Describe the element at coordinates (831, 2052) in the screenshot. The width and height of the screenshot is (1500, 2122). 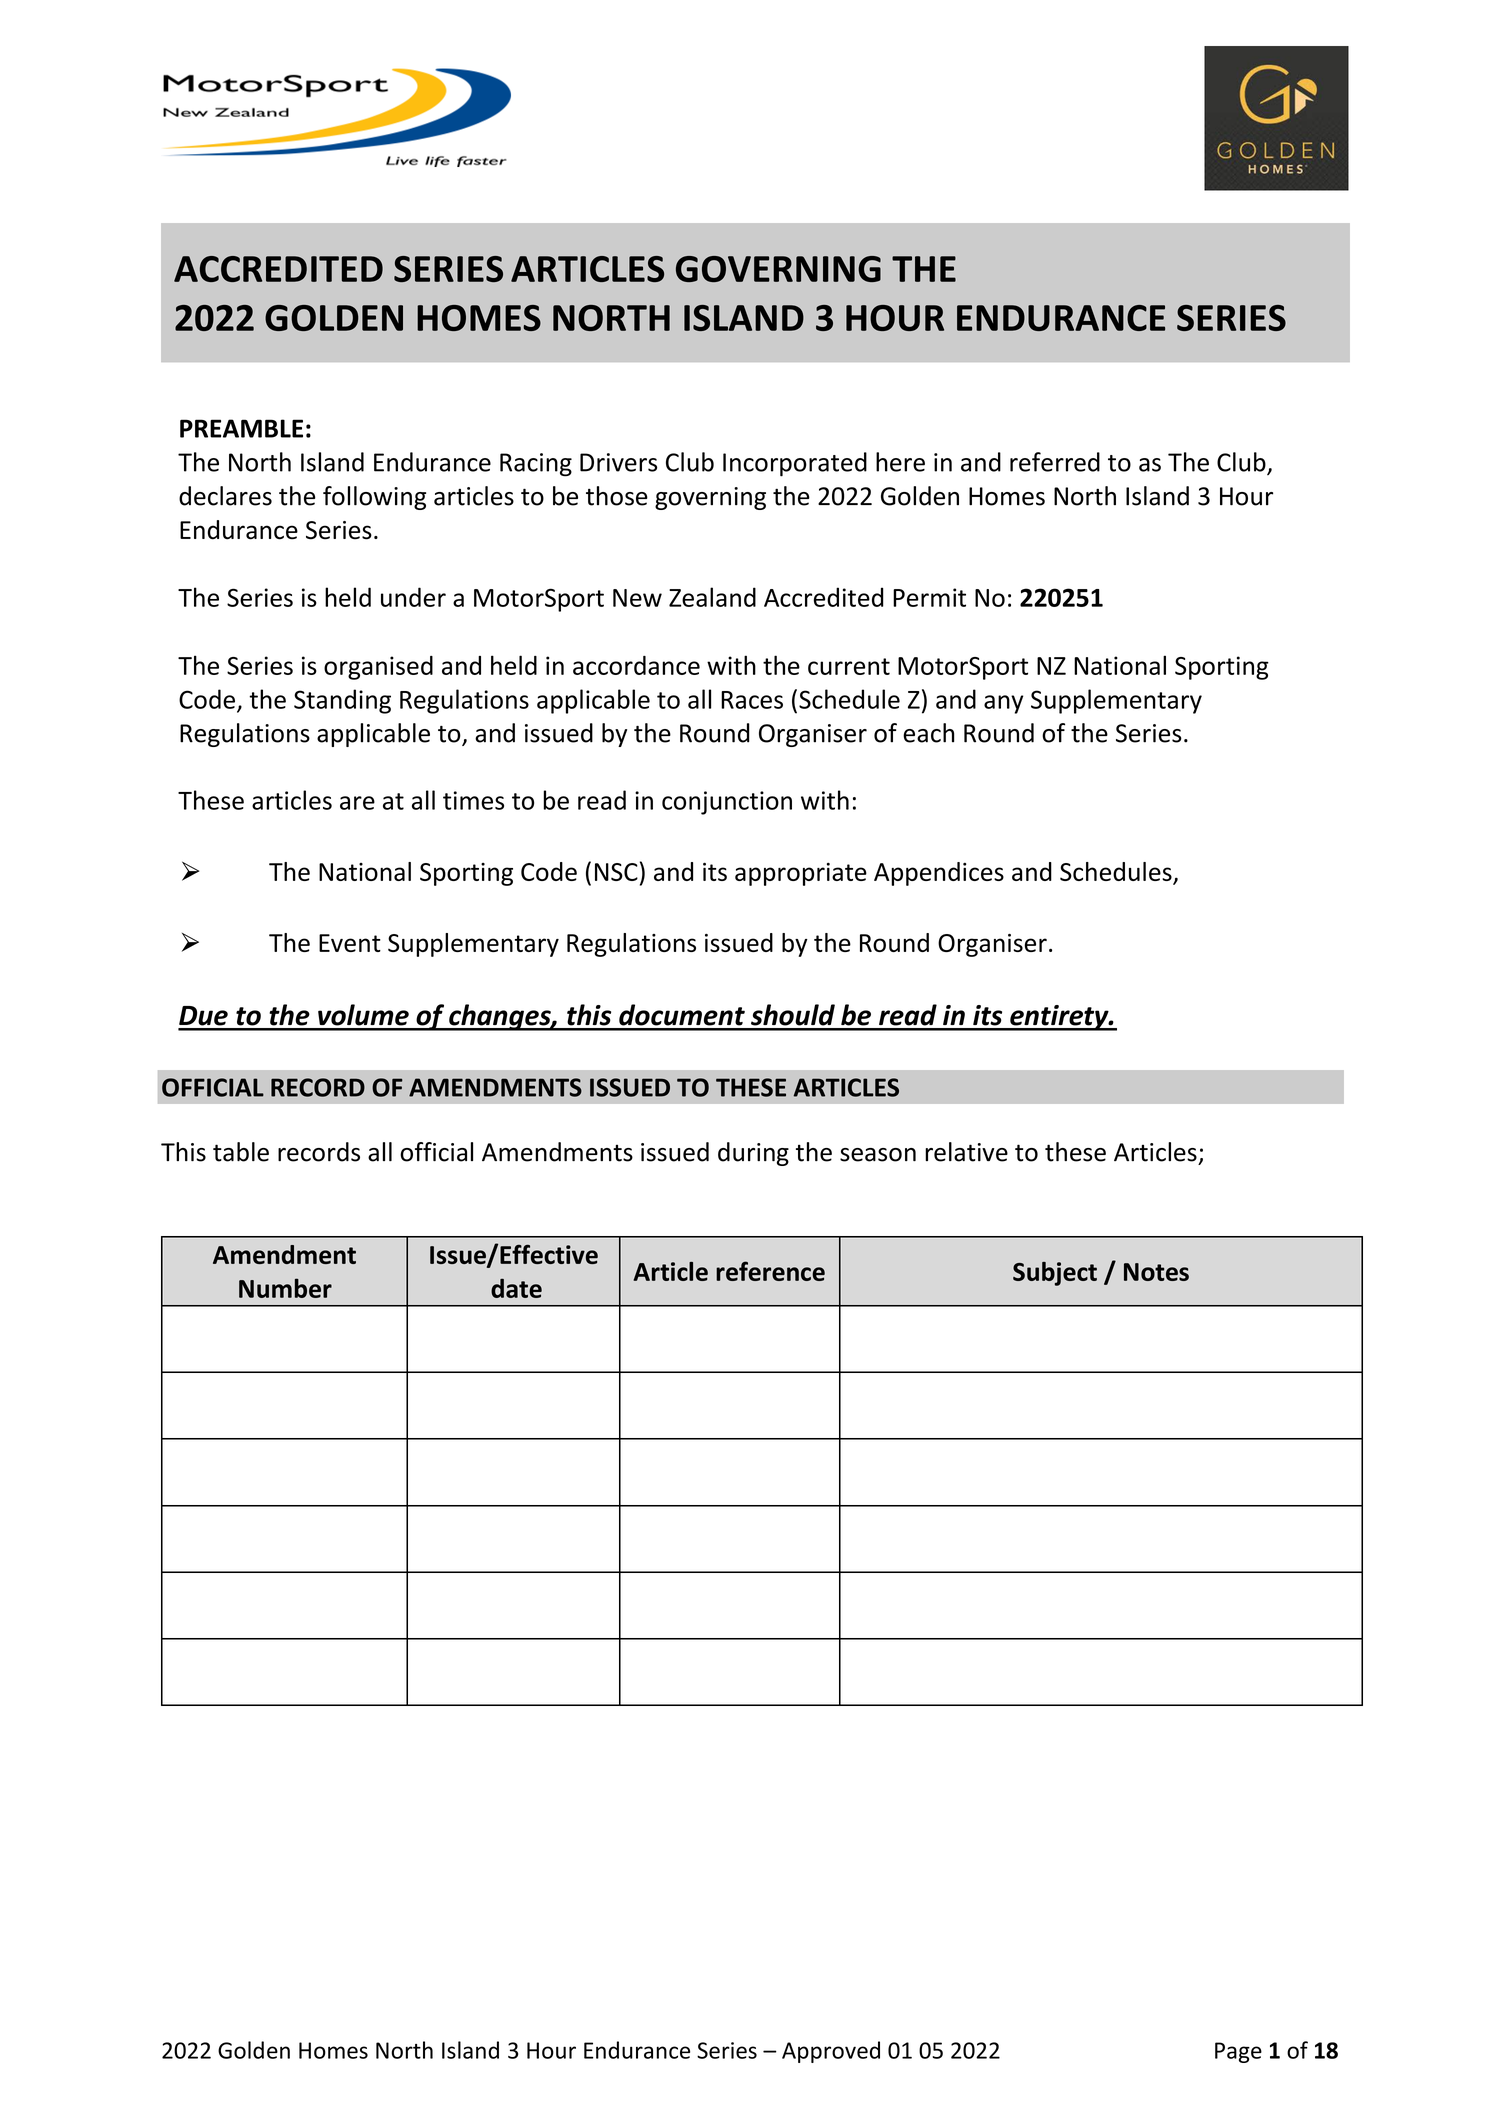
I see `Approved` at that location.
